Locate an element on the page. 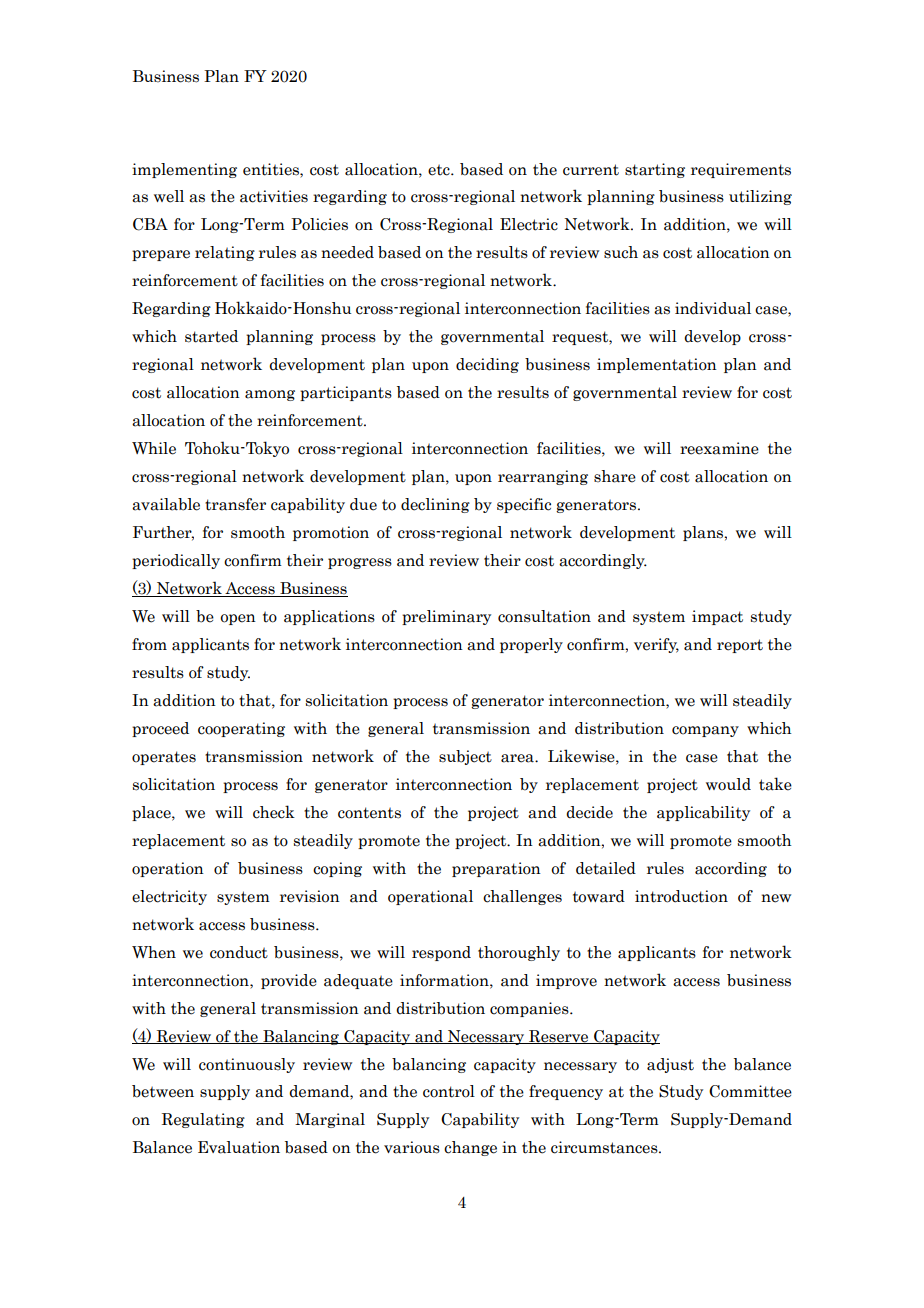  reexamine is located at coordinates (719, 448).
